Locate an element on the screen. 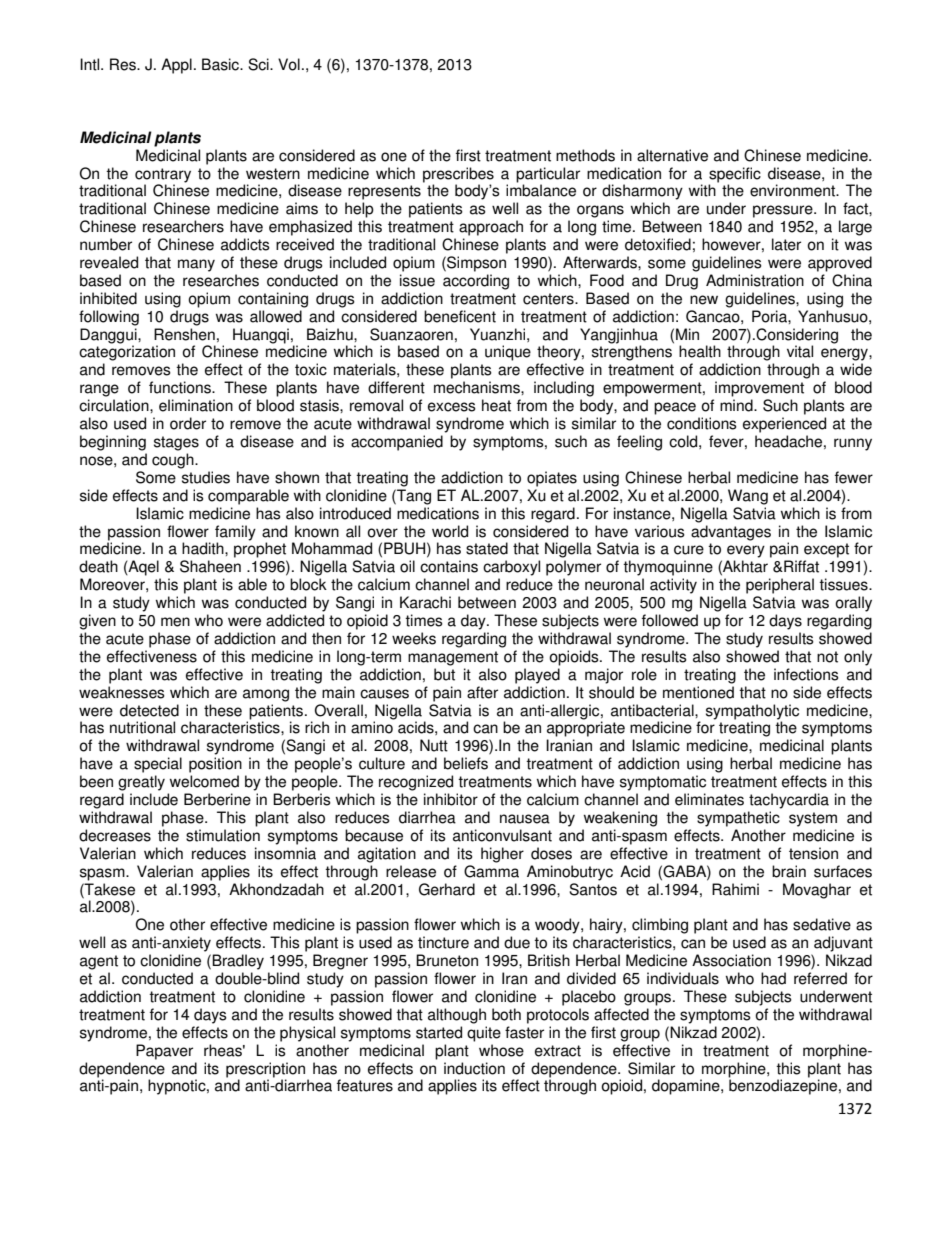 The image size is (952, 1233). prescribes is located at coordinates (458, 175).
